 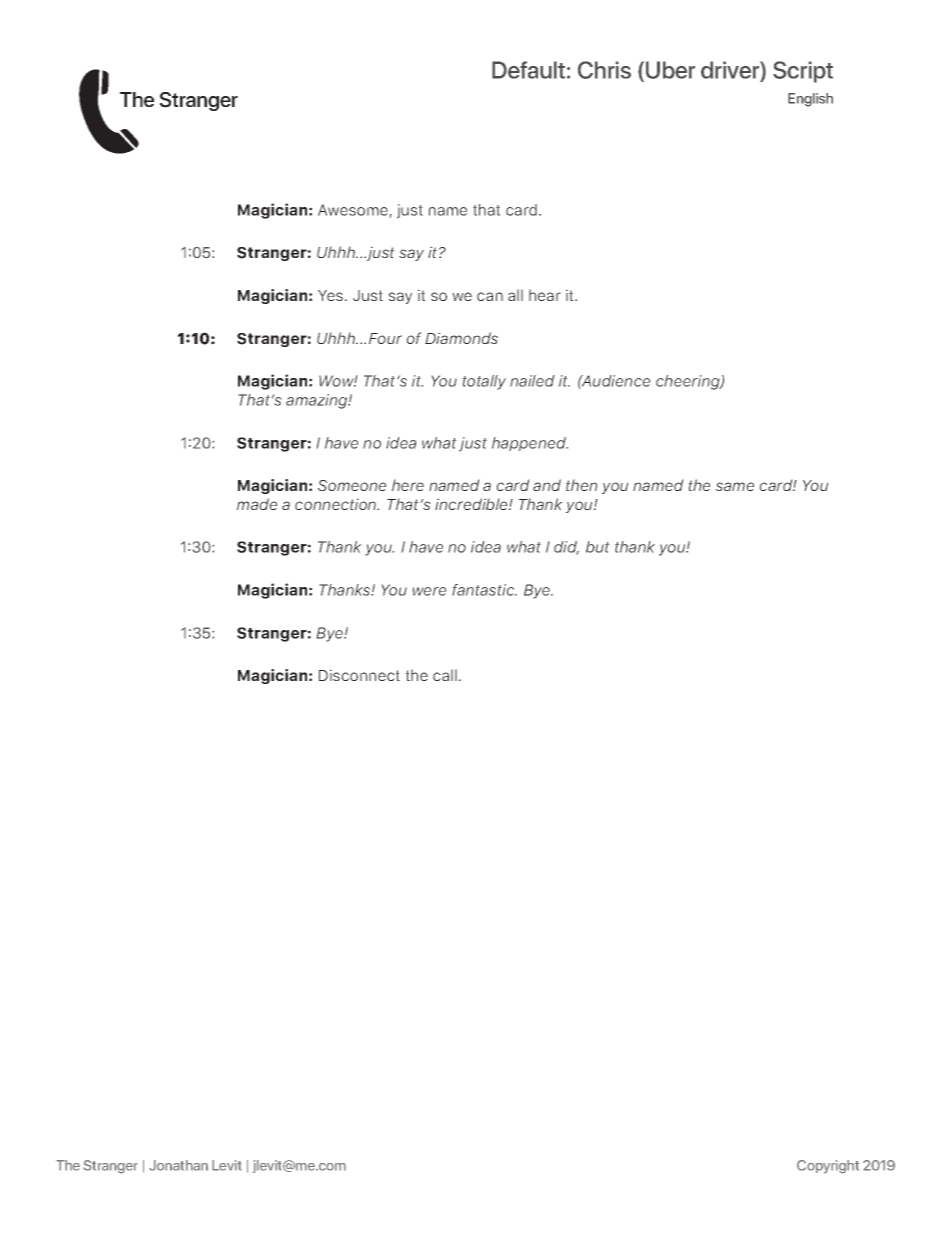 I want to click on cheering, so click(x=689, y=382).
